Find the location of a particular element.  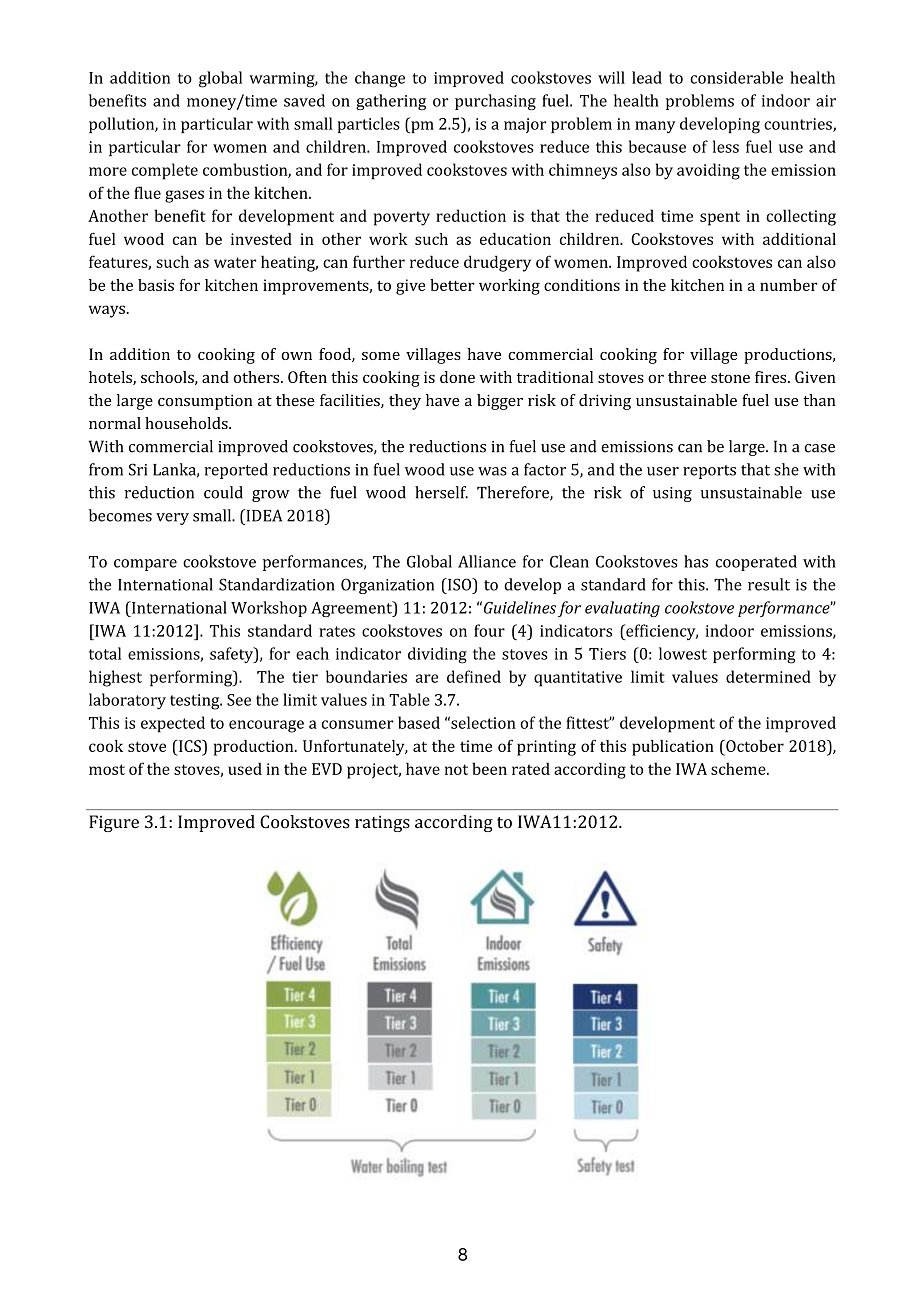

reports is located at coordinates (709, 472).
